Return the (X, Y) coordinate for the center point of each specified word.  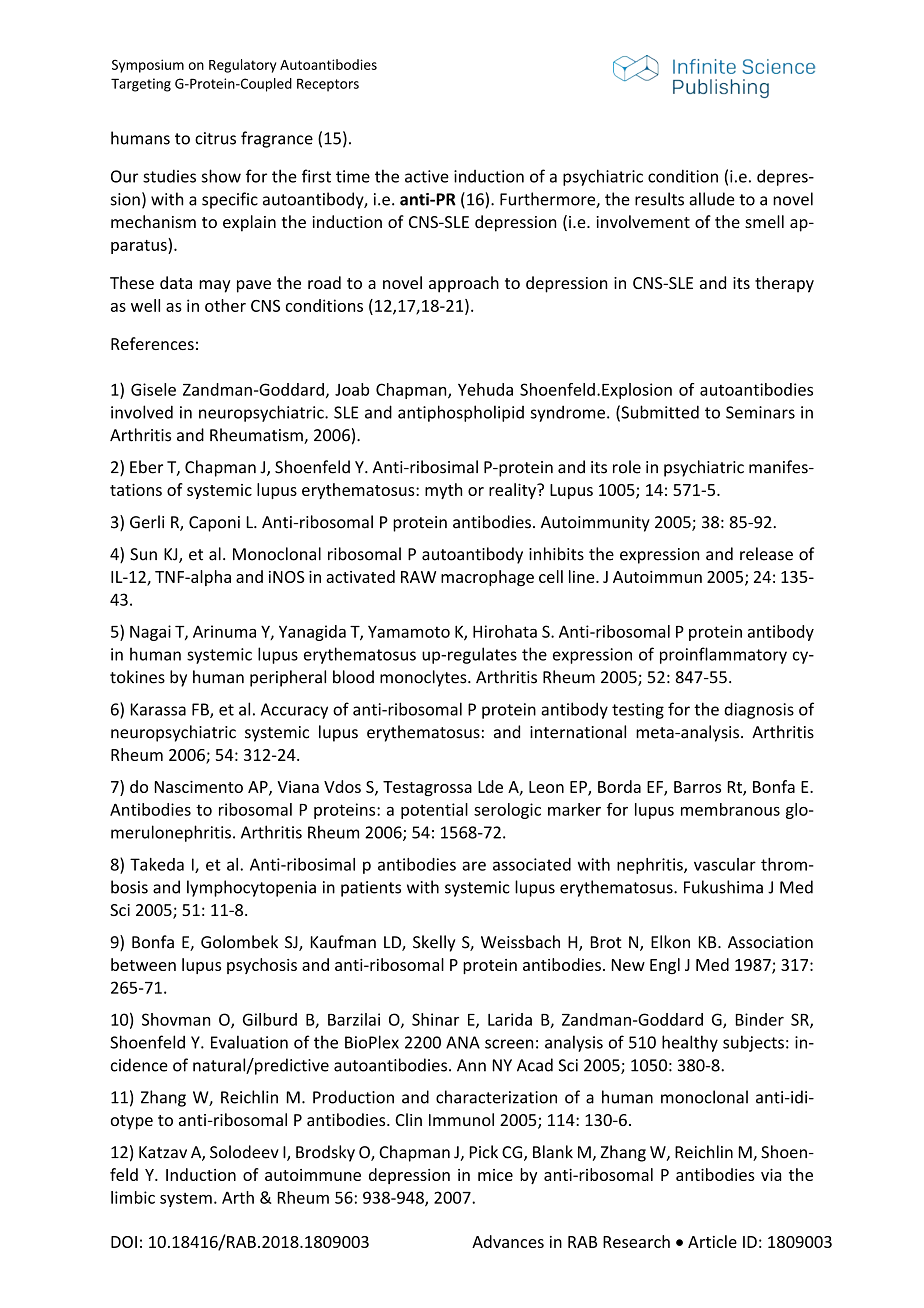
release (766, 554)
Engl (665, 966)
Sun (143, 554)
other (225, 305)
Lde (490, 786)
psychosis (262, 966)
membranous (730, 809)
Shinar (435, 1019)
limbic (133, 1197)
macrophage (487, 578)
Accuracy (294, 711)
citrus (215, 138)
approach (464, 284)
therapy (784, 284)
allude (712, 199)
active (427, 176)
